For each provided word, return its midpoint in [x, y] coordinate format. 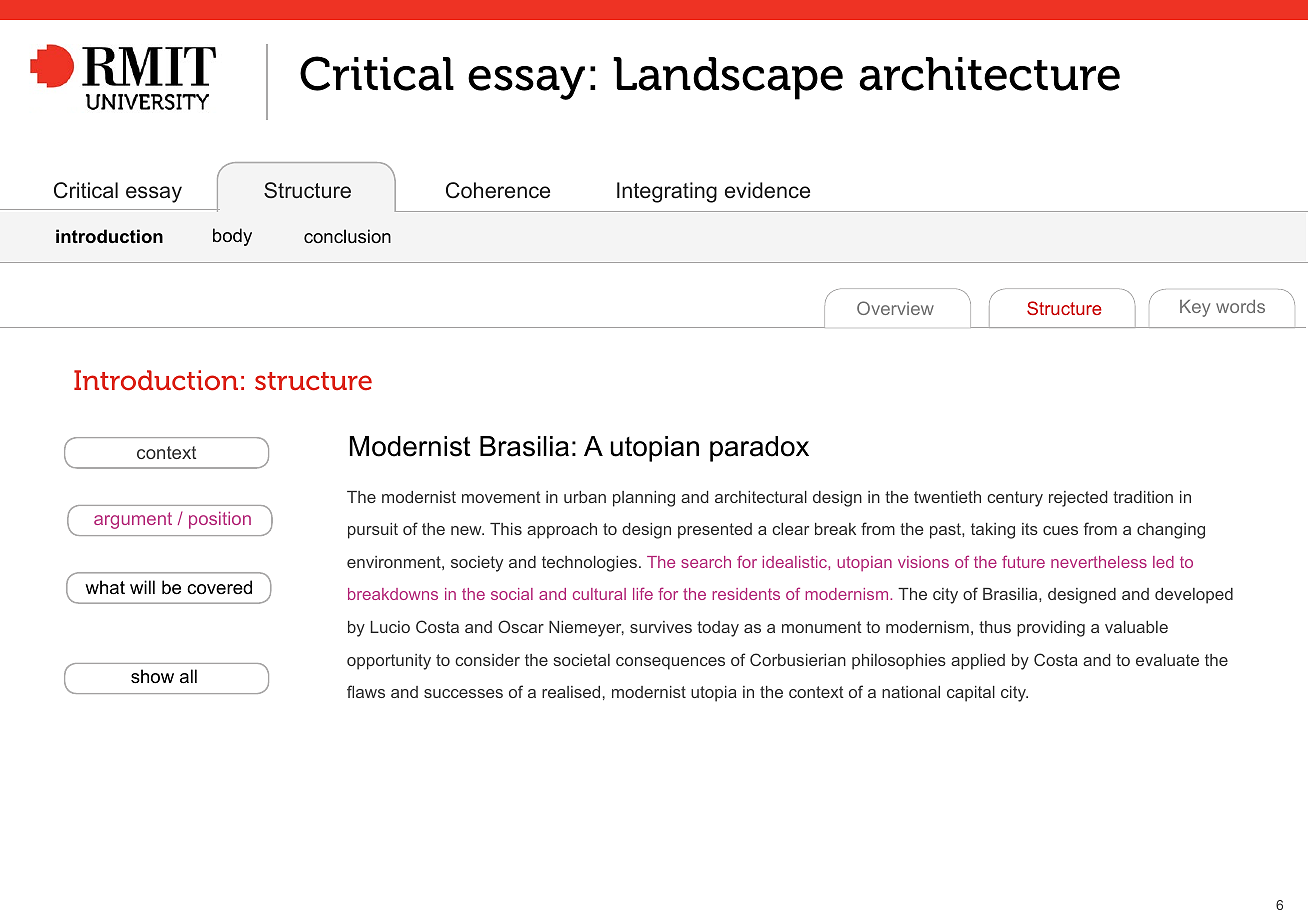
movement [501, 497]
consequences [670, 663]
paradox [759, 449]
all [188, 676]
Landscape [728, 78]
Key [1195, 308]
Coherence [498, 190]
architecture [989, 74]
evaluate [1167, 660]
